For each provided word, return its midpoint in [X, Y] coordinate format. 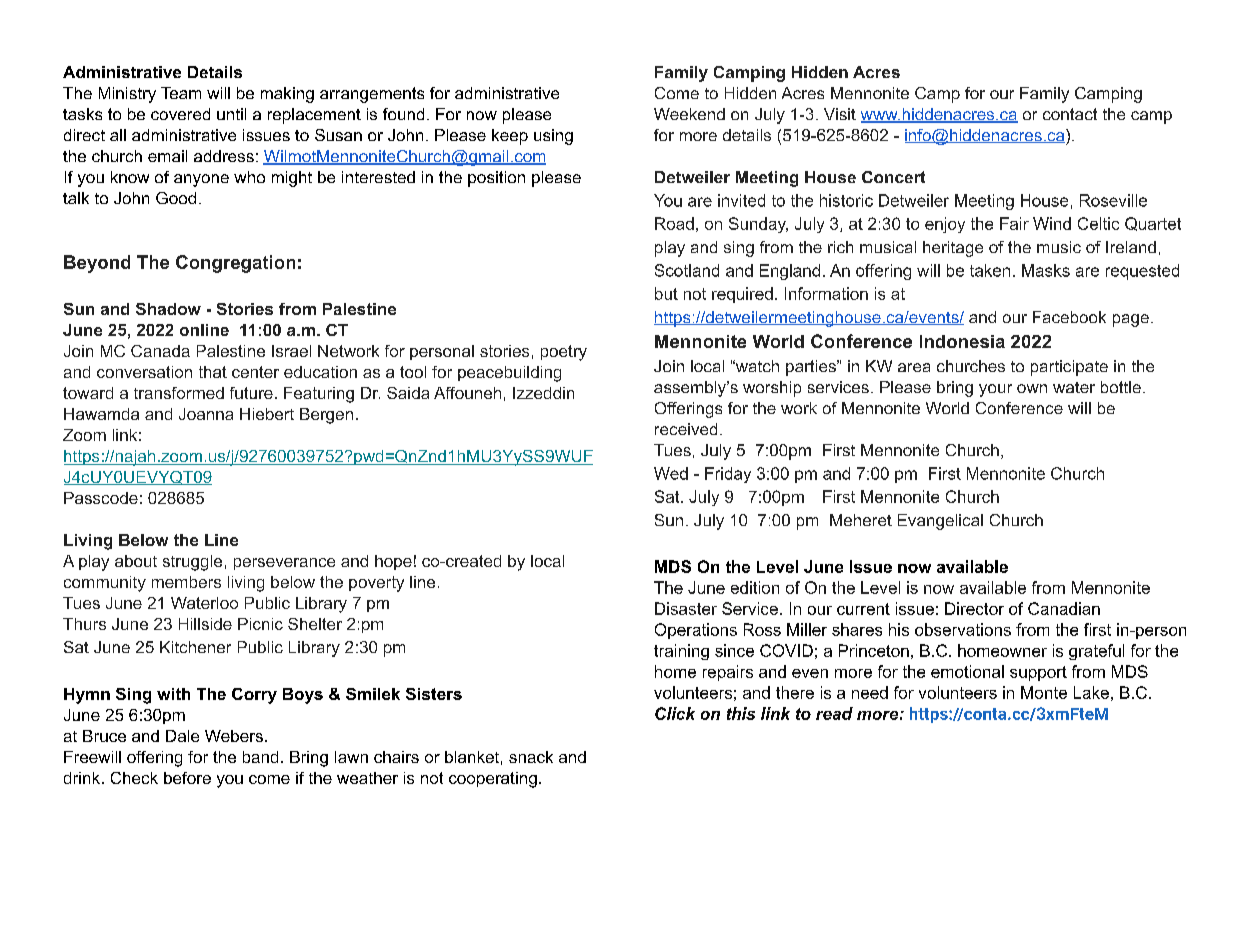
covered [180, 114]
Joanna [206, 414]
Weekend [689, 114]
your [995, 390]
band [260, 757]
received [686, 429]
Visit [840, 114]
